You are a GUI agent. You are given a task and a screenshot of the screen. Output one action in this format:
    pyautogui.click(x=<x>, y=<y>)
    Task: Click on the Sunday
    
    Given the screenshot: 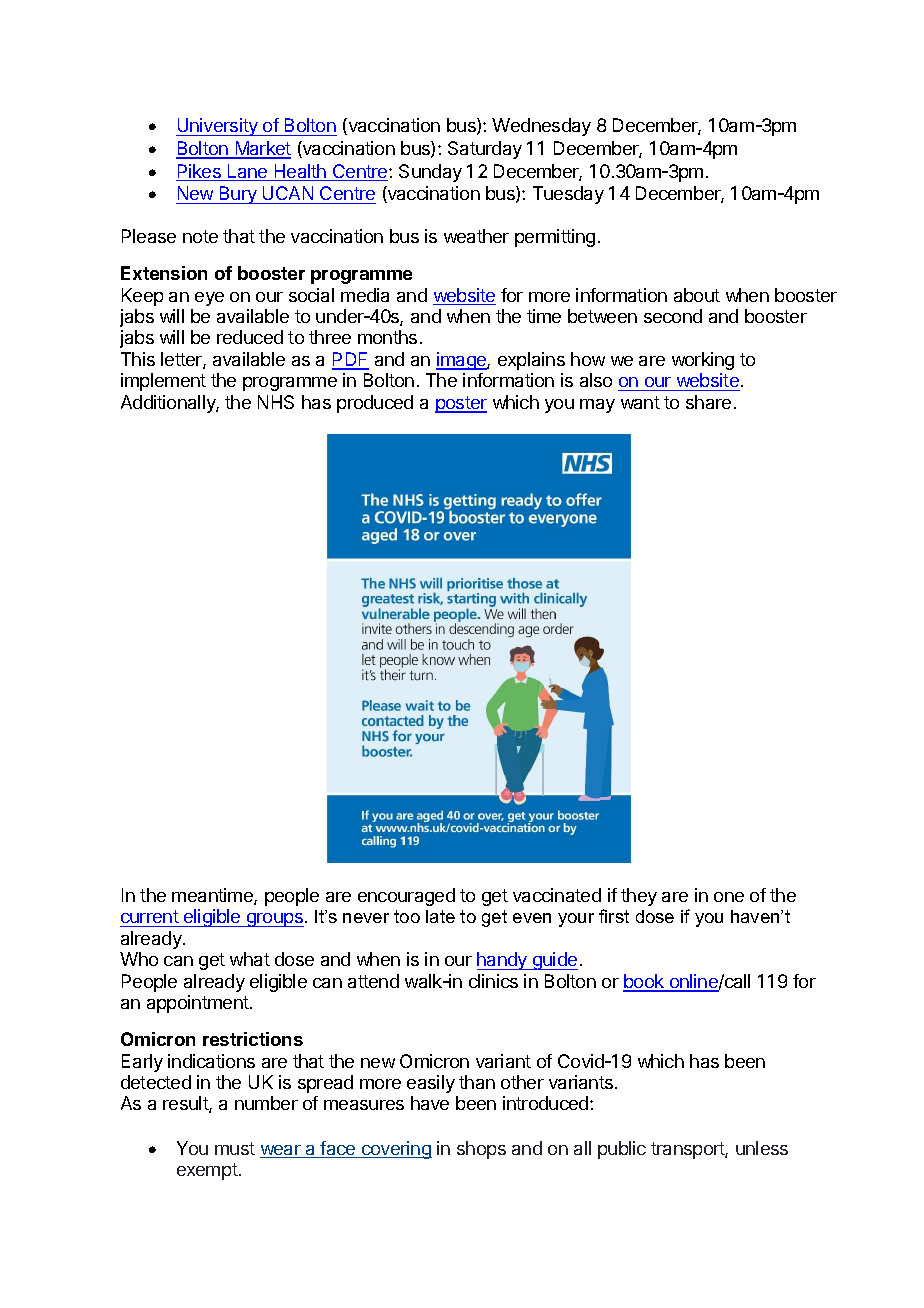 What is the action you would take?
    pyautogui.click(x=430, y=173)
